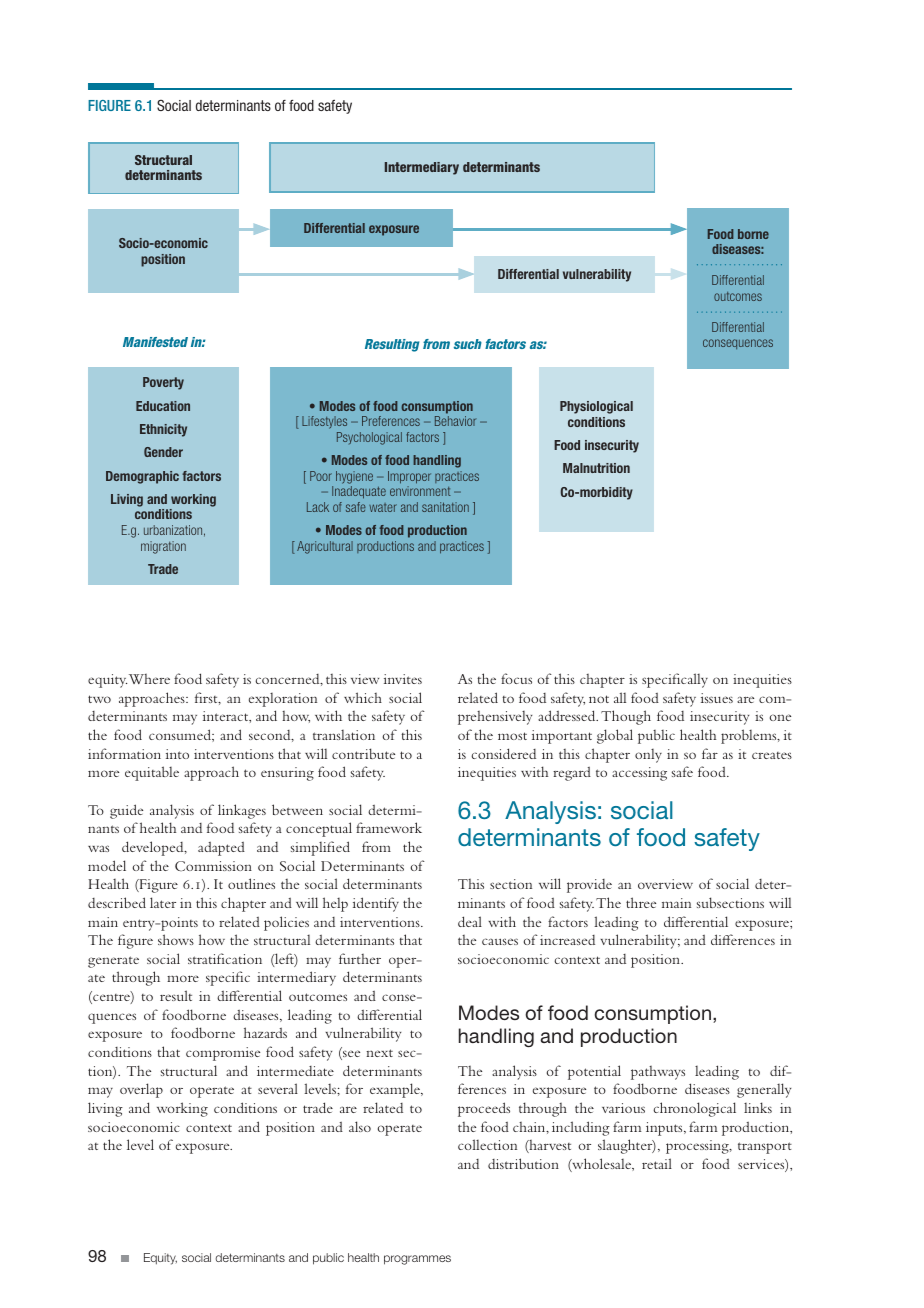 This screenshot has height=1308, width=924. Describe the element at coordinates (389, 827) in the screenshot. I see `framework` at that location.
